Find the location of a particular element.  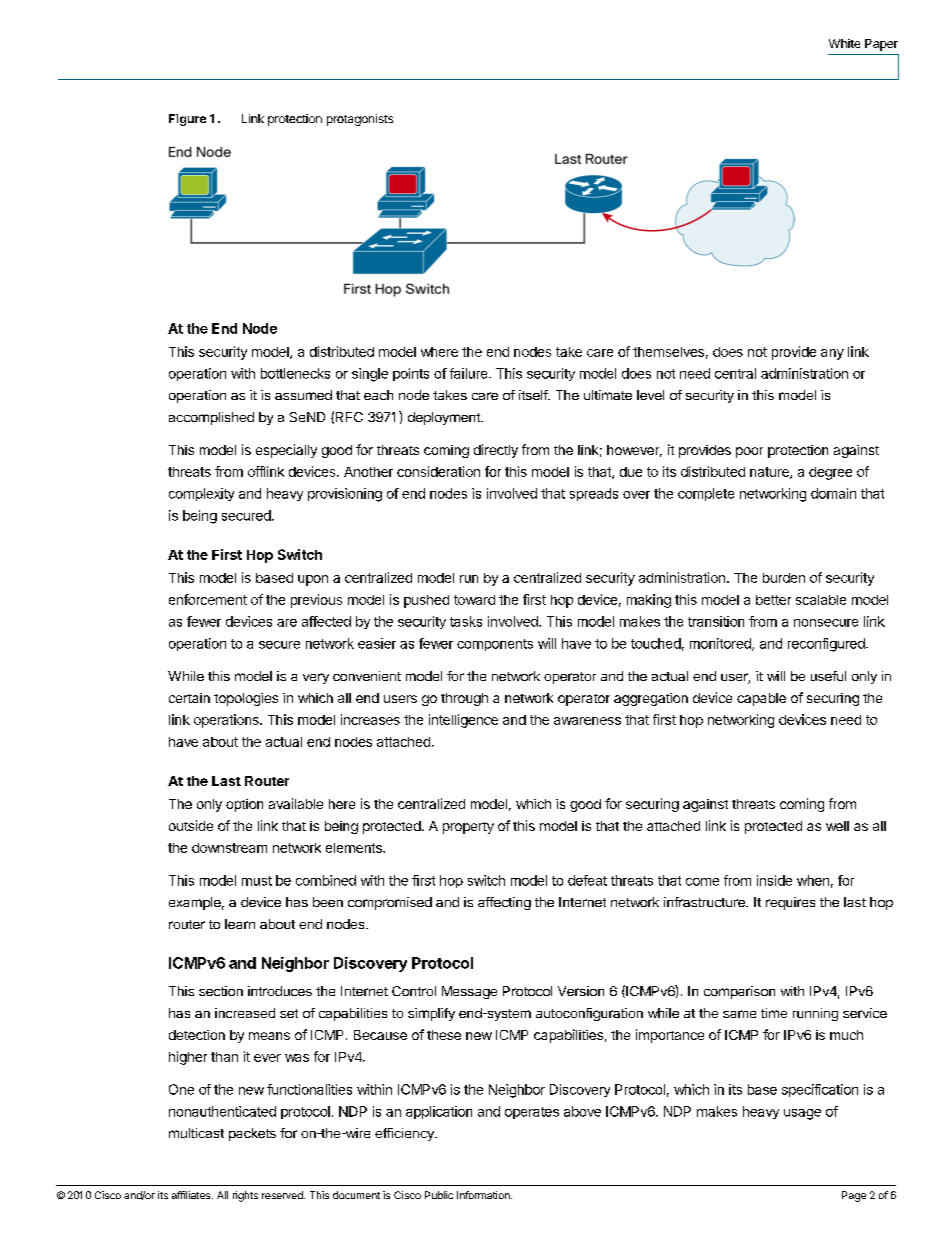

scalable is located at coordinates (821, 600).
